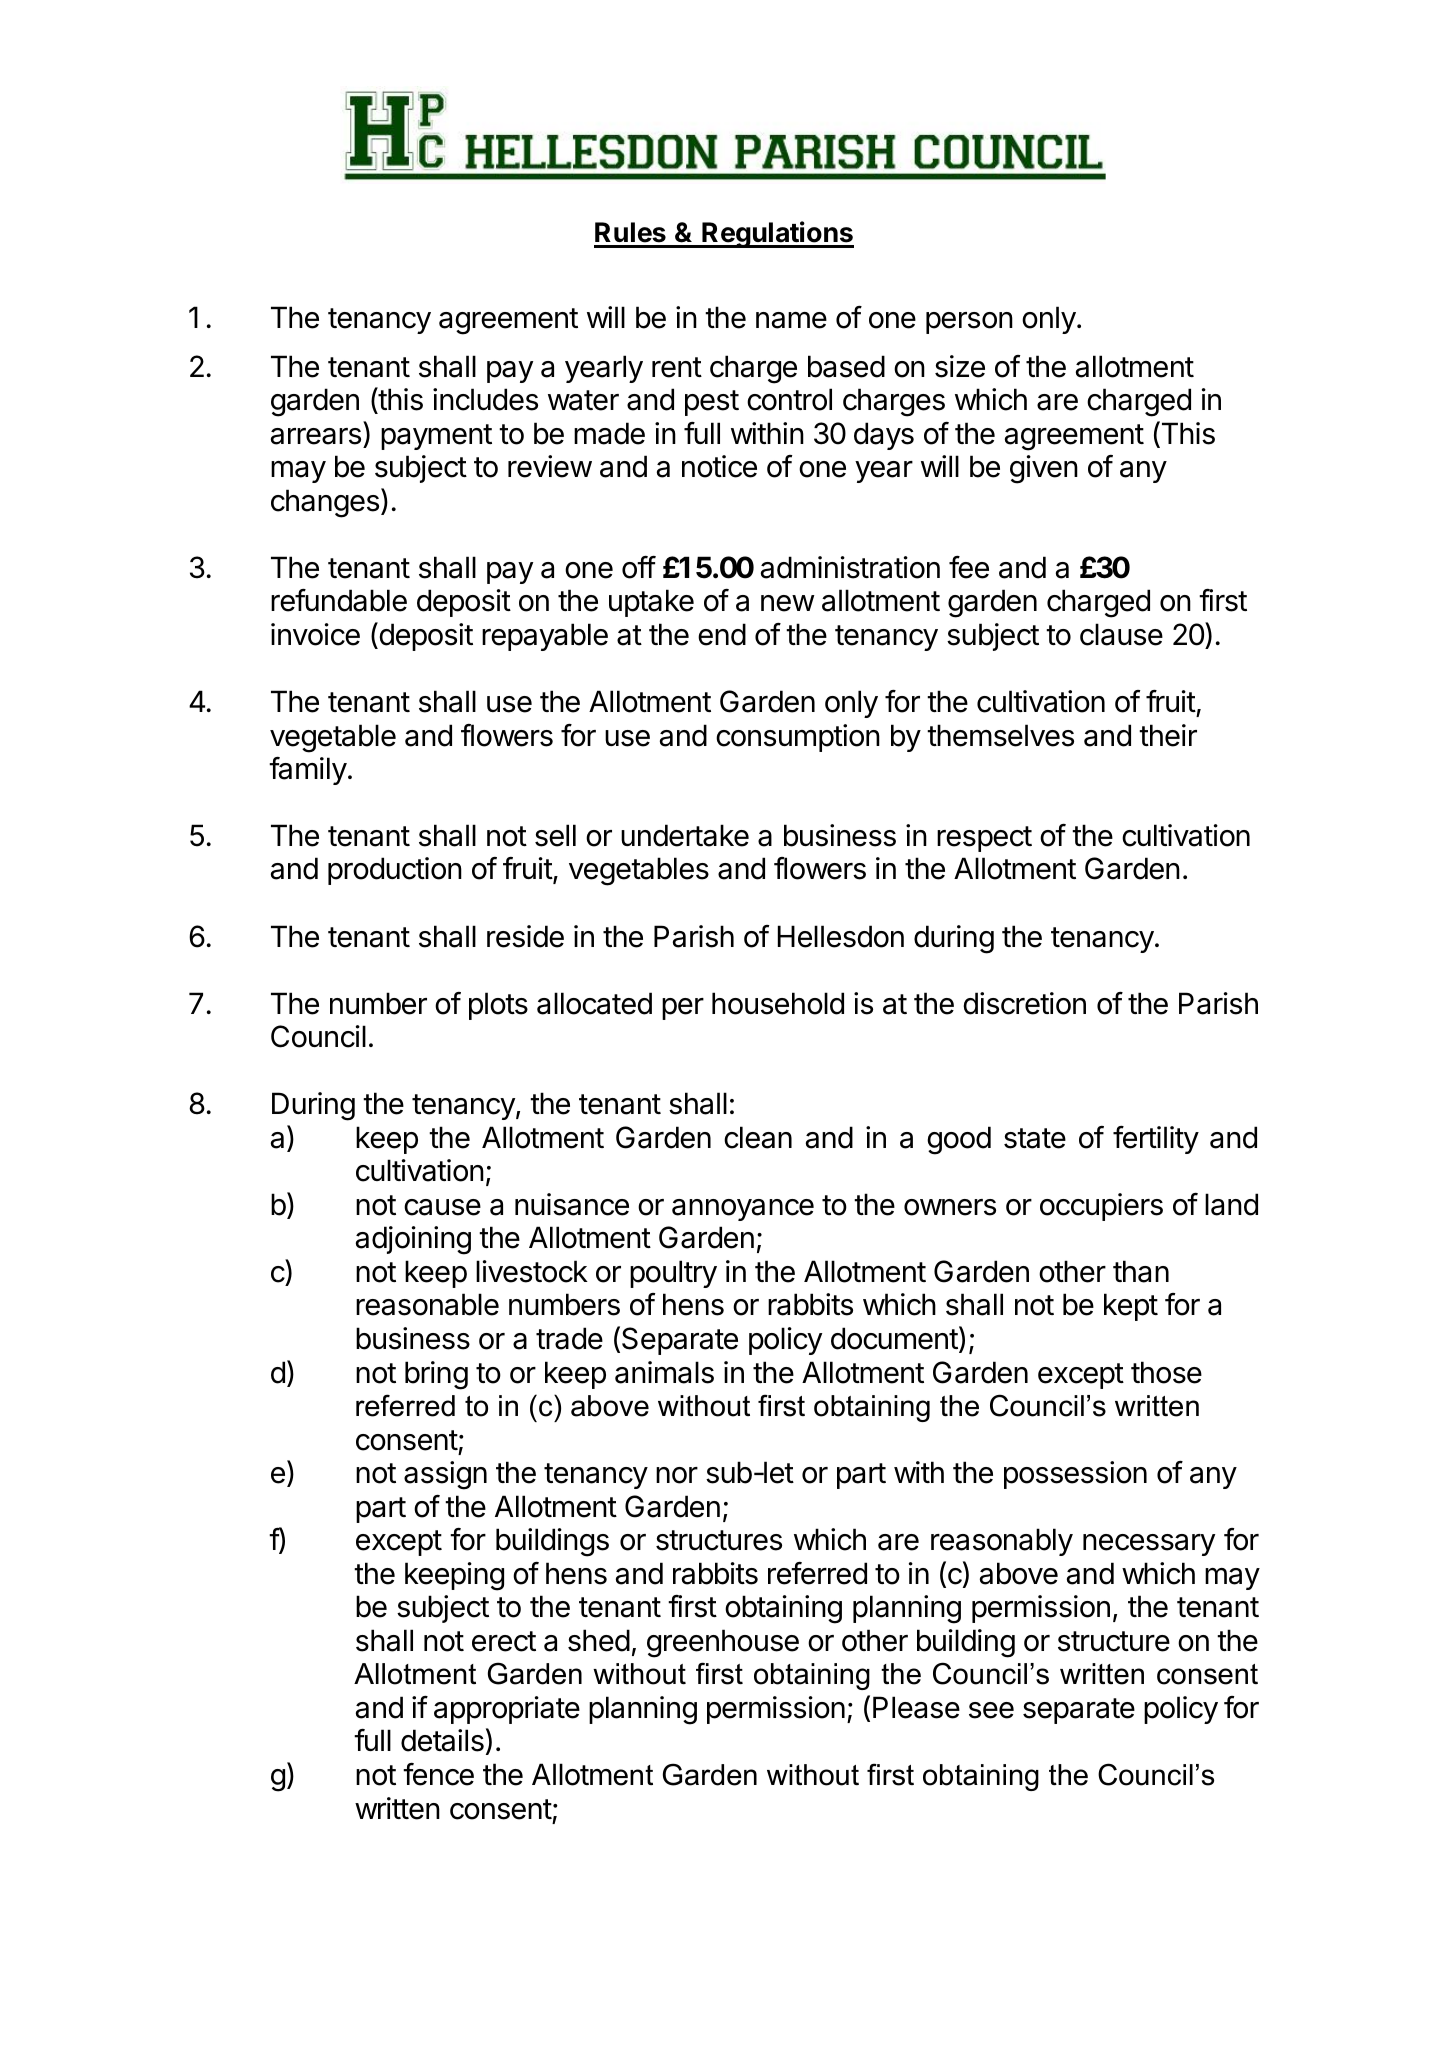 The height and width of the page is (2046, 1447). What do you see at coordinates (413, 1240) in the page?
I see `adjoining` at bounding box center [413, 1240].
